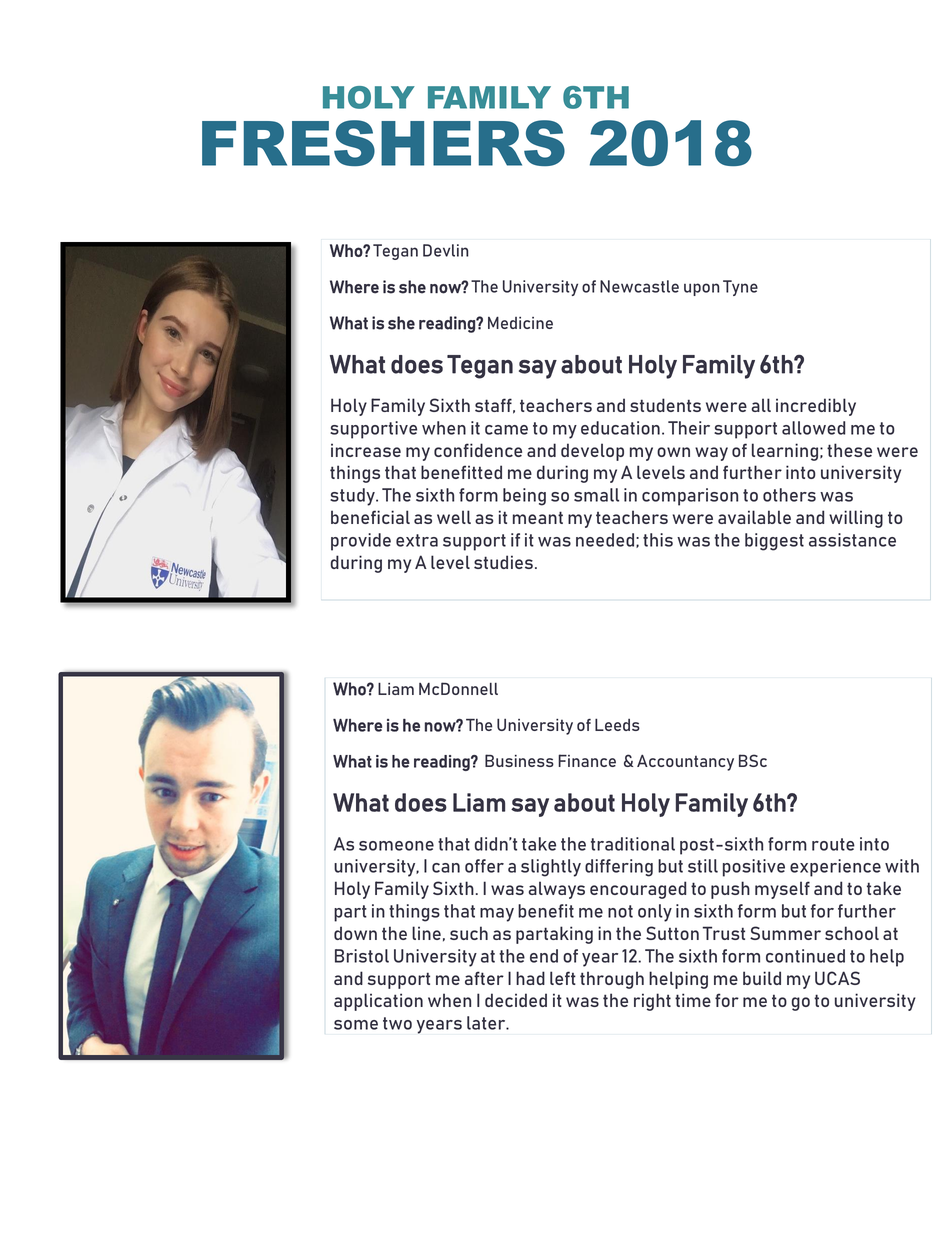 The height and width of the image is (1233, 952). What do you see at coordinates (519, 760) in the image?
I see `Business` at bounding box center [519, 760].
